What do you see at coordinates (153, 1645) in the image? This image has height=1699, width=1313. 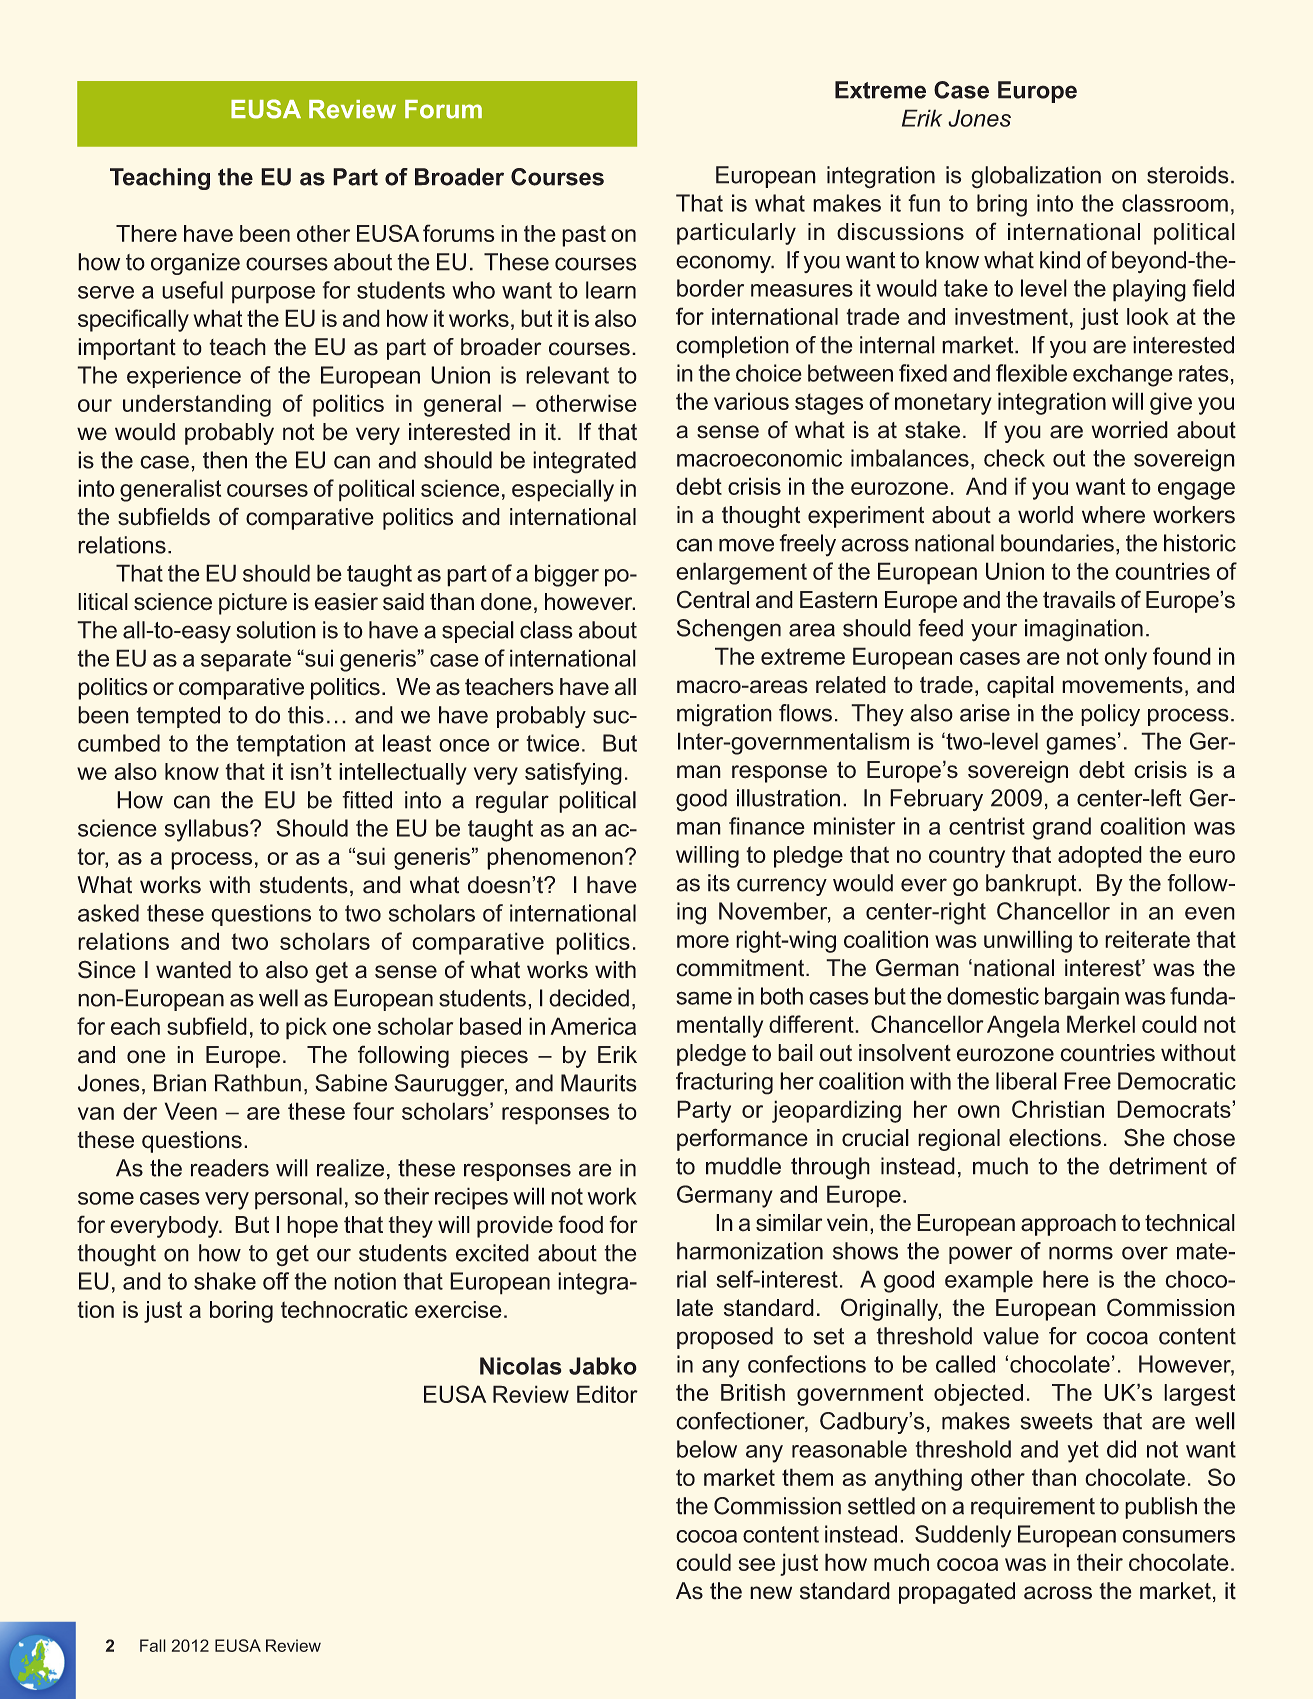 I see `Fall` at bounding box center [153, 1645].
